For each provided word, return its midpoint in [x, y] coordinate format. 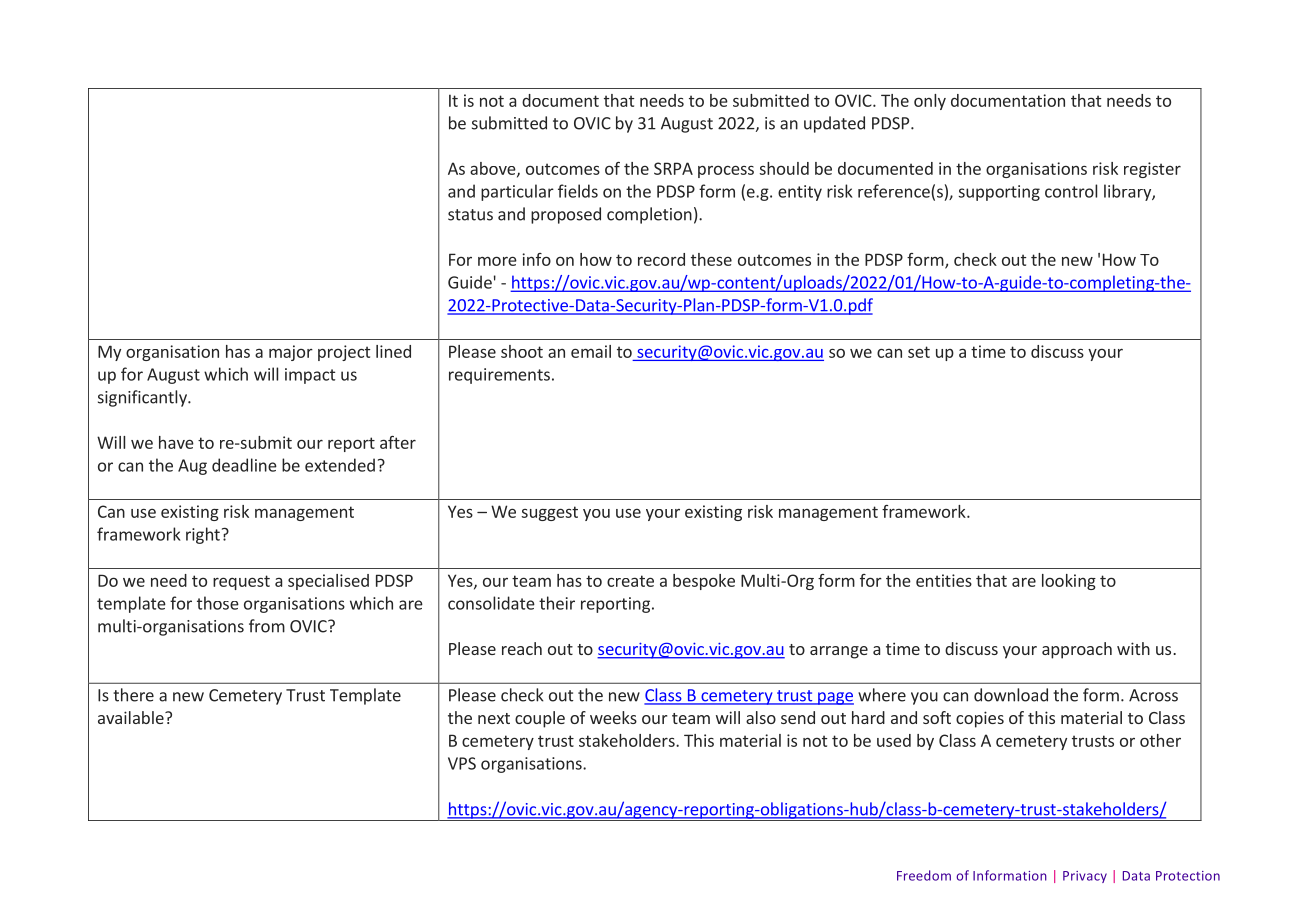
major [291, 353]
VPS [462, 763]
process [726, 171]
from [267, 626]
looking [1069, 582]
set [919, 352]
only [930, 102]
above [494, 169]
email [591, 351]
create [630, 581]
